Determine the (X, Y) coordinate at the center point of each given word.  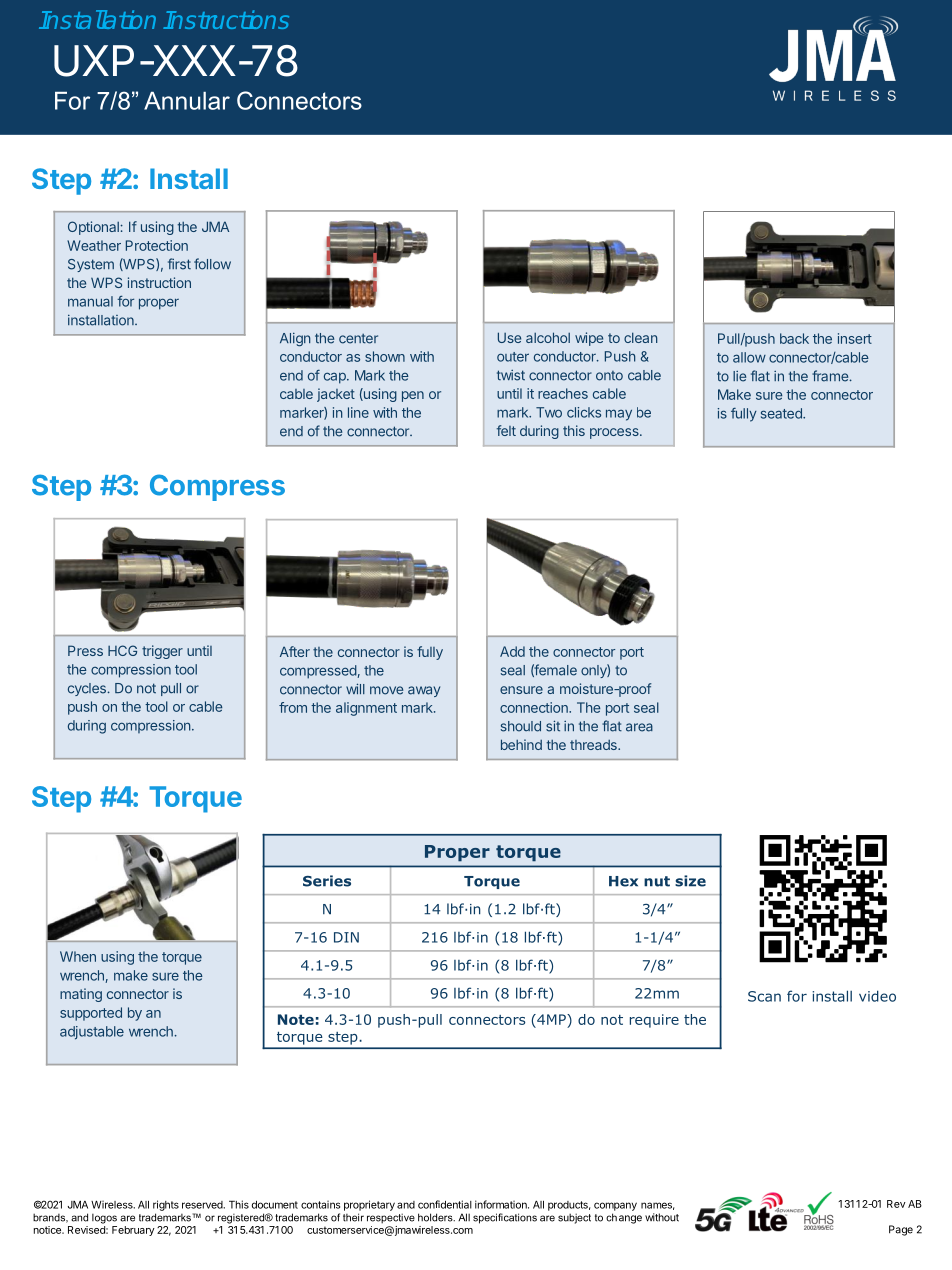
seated (782, 413)
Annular (187, 101)
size (690, 881)
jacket (336, 395)
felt (506, 430)
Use (509, 337)
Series (327, 881)
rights (166, 1205)
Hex (623, 881)
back (794, 338)
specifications (505, 1218)
